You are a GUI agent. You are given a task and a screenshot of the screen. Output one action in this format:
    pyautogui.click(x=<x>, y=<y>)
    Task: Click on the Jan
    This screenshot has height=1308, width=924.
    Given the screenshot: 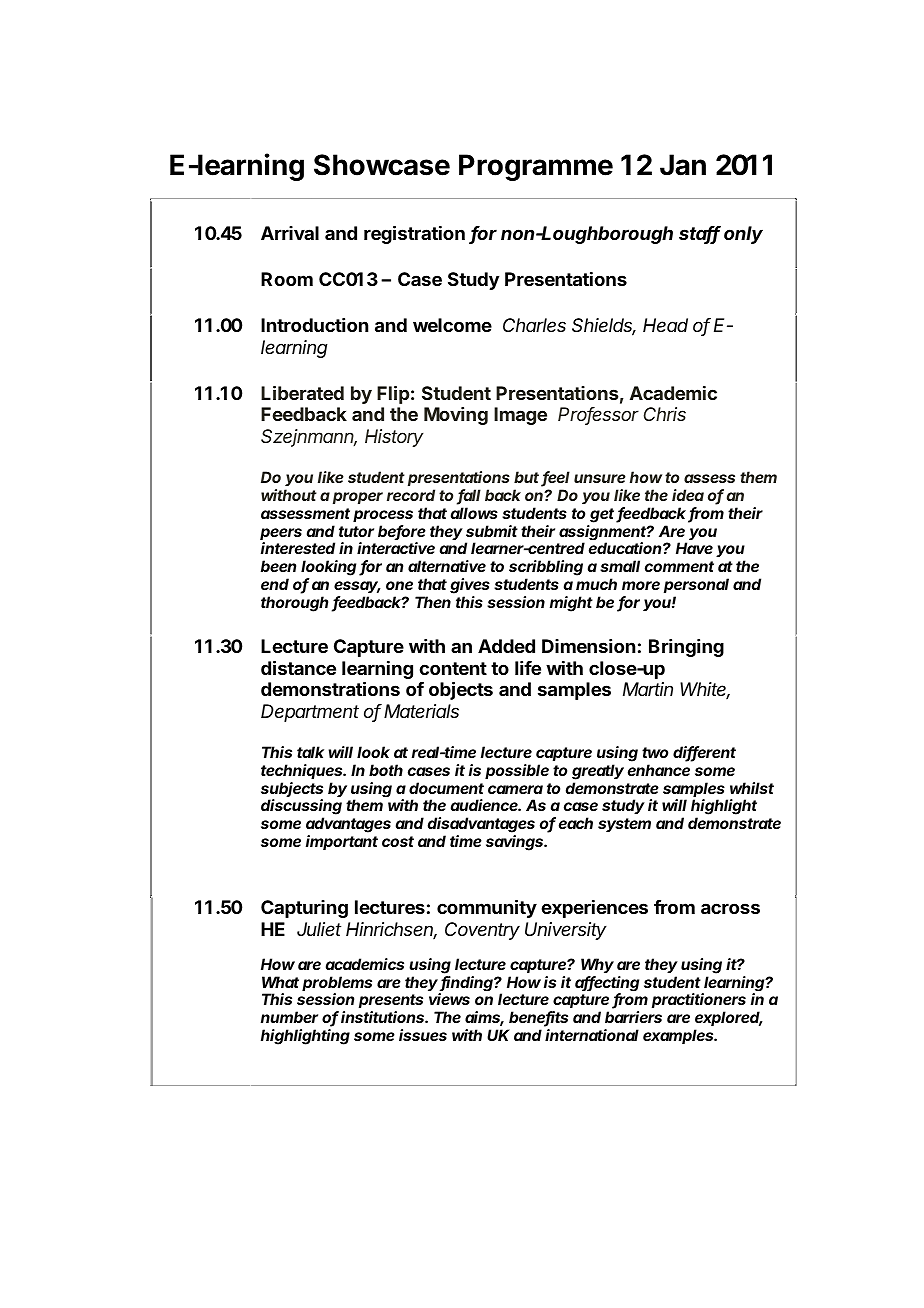 What is the action you would take?
    pyautogui.click(x=683, y=165)
